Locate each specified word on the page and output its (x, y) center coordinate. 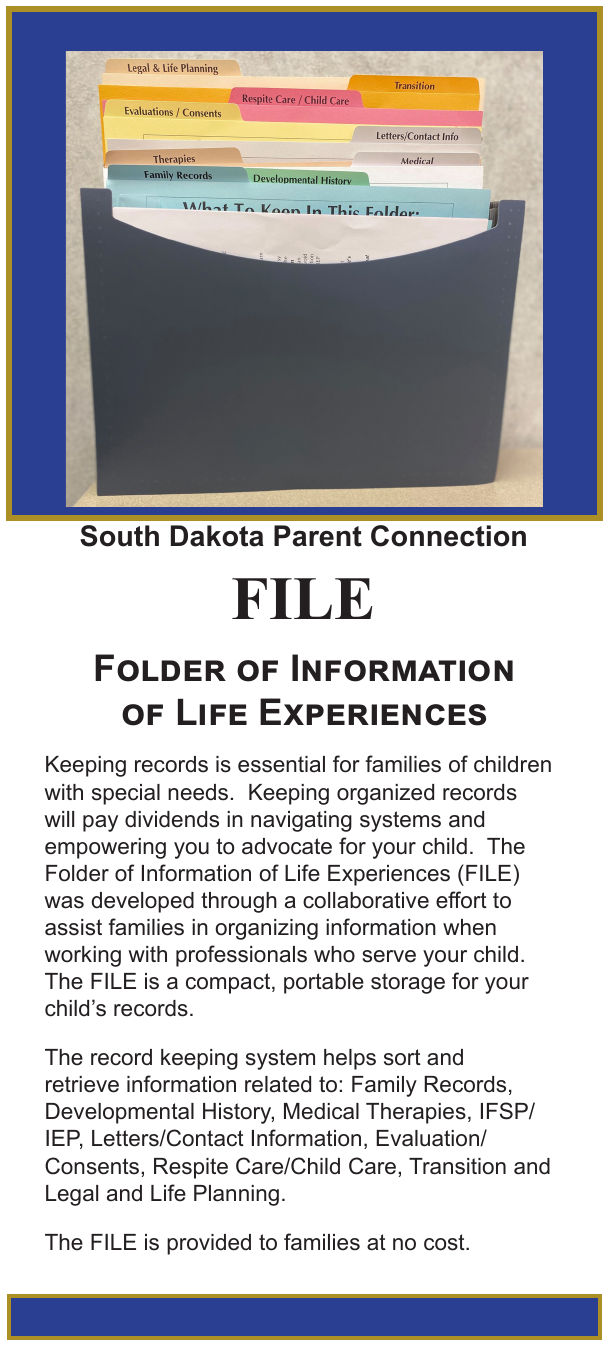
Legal (72, 1195)
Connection (448, 536)
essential (281, 764)
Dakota (217, 536)
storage (408, 983)
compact (229, 983)
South (119, 536)
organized (385, 794)
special (126, 794)
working (82, 956)
